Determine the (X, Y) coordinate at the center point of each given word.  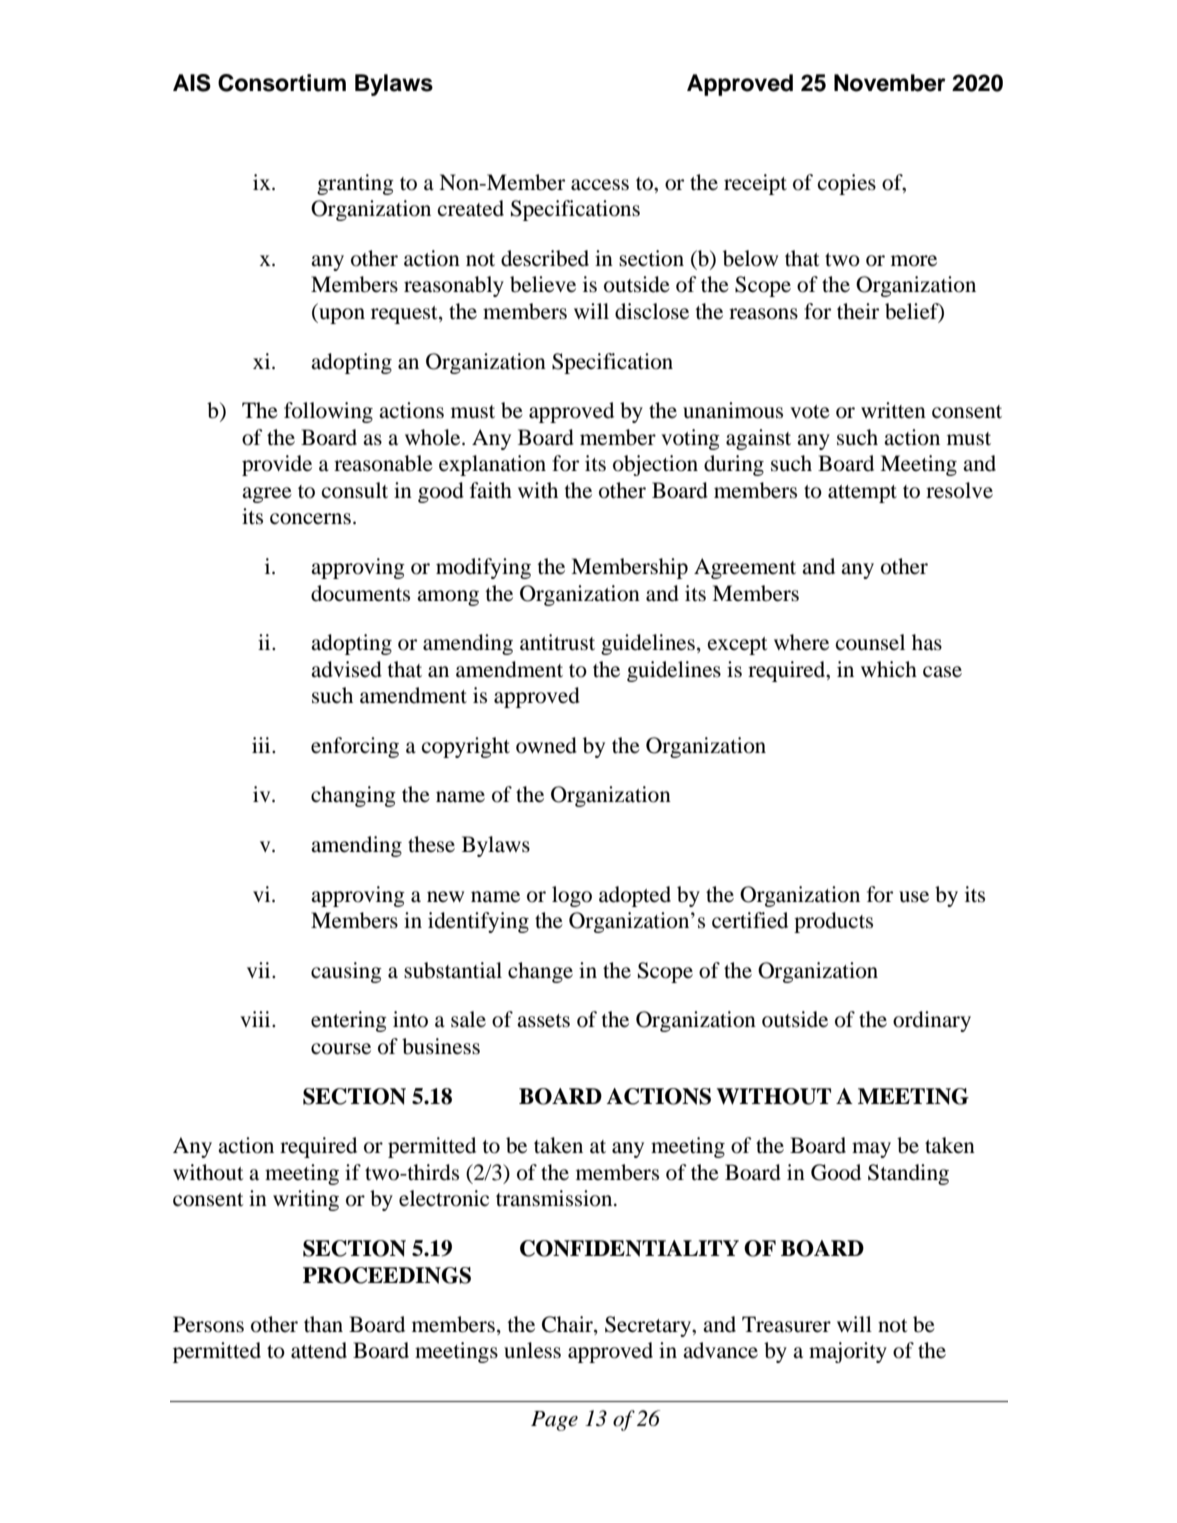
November (890, 83)
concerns (310, 519)
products (833, 922)
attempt (862, 494)
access (600, 185)
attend (319, 1350)
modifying (483, 568)
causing (346, 972)
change (540, 972)
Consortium (282, 83)
